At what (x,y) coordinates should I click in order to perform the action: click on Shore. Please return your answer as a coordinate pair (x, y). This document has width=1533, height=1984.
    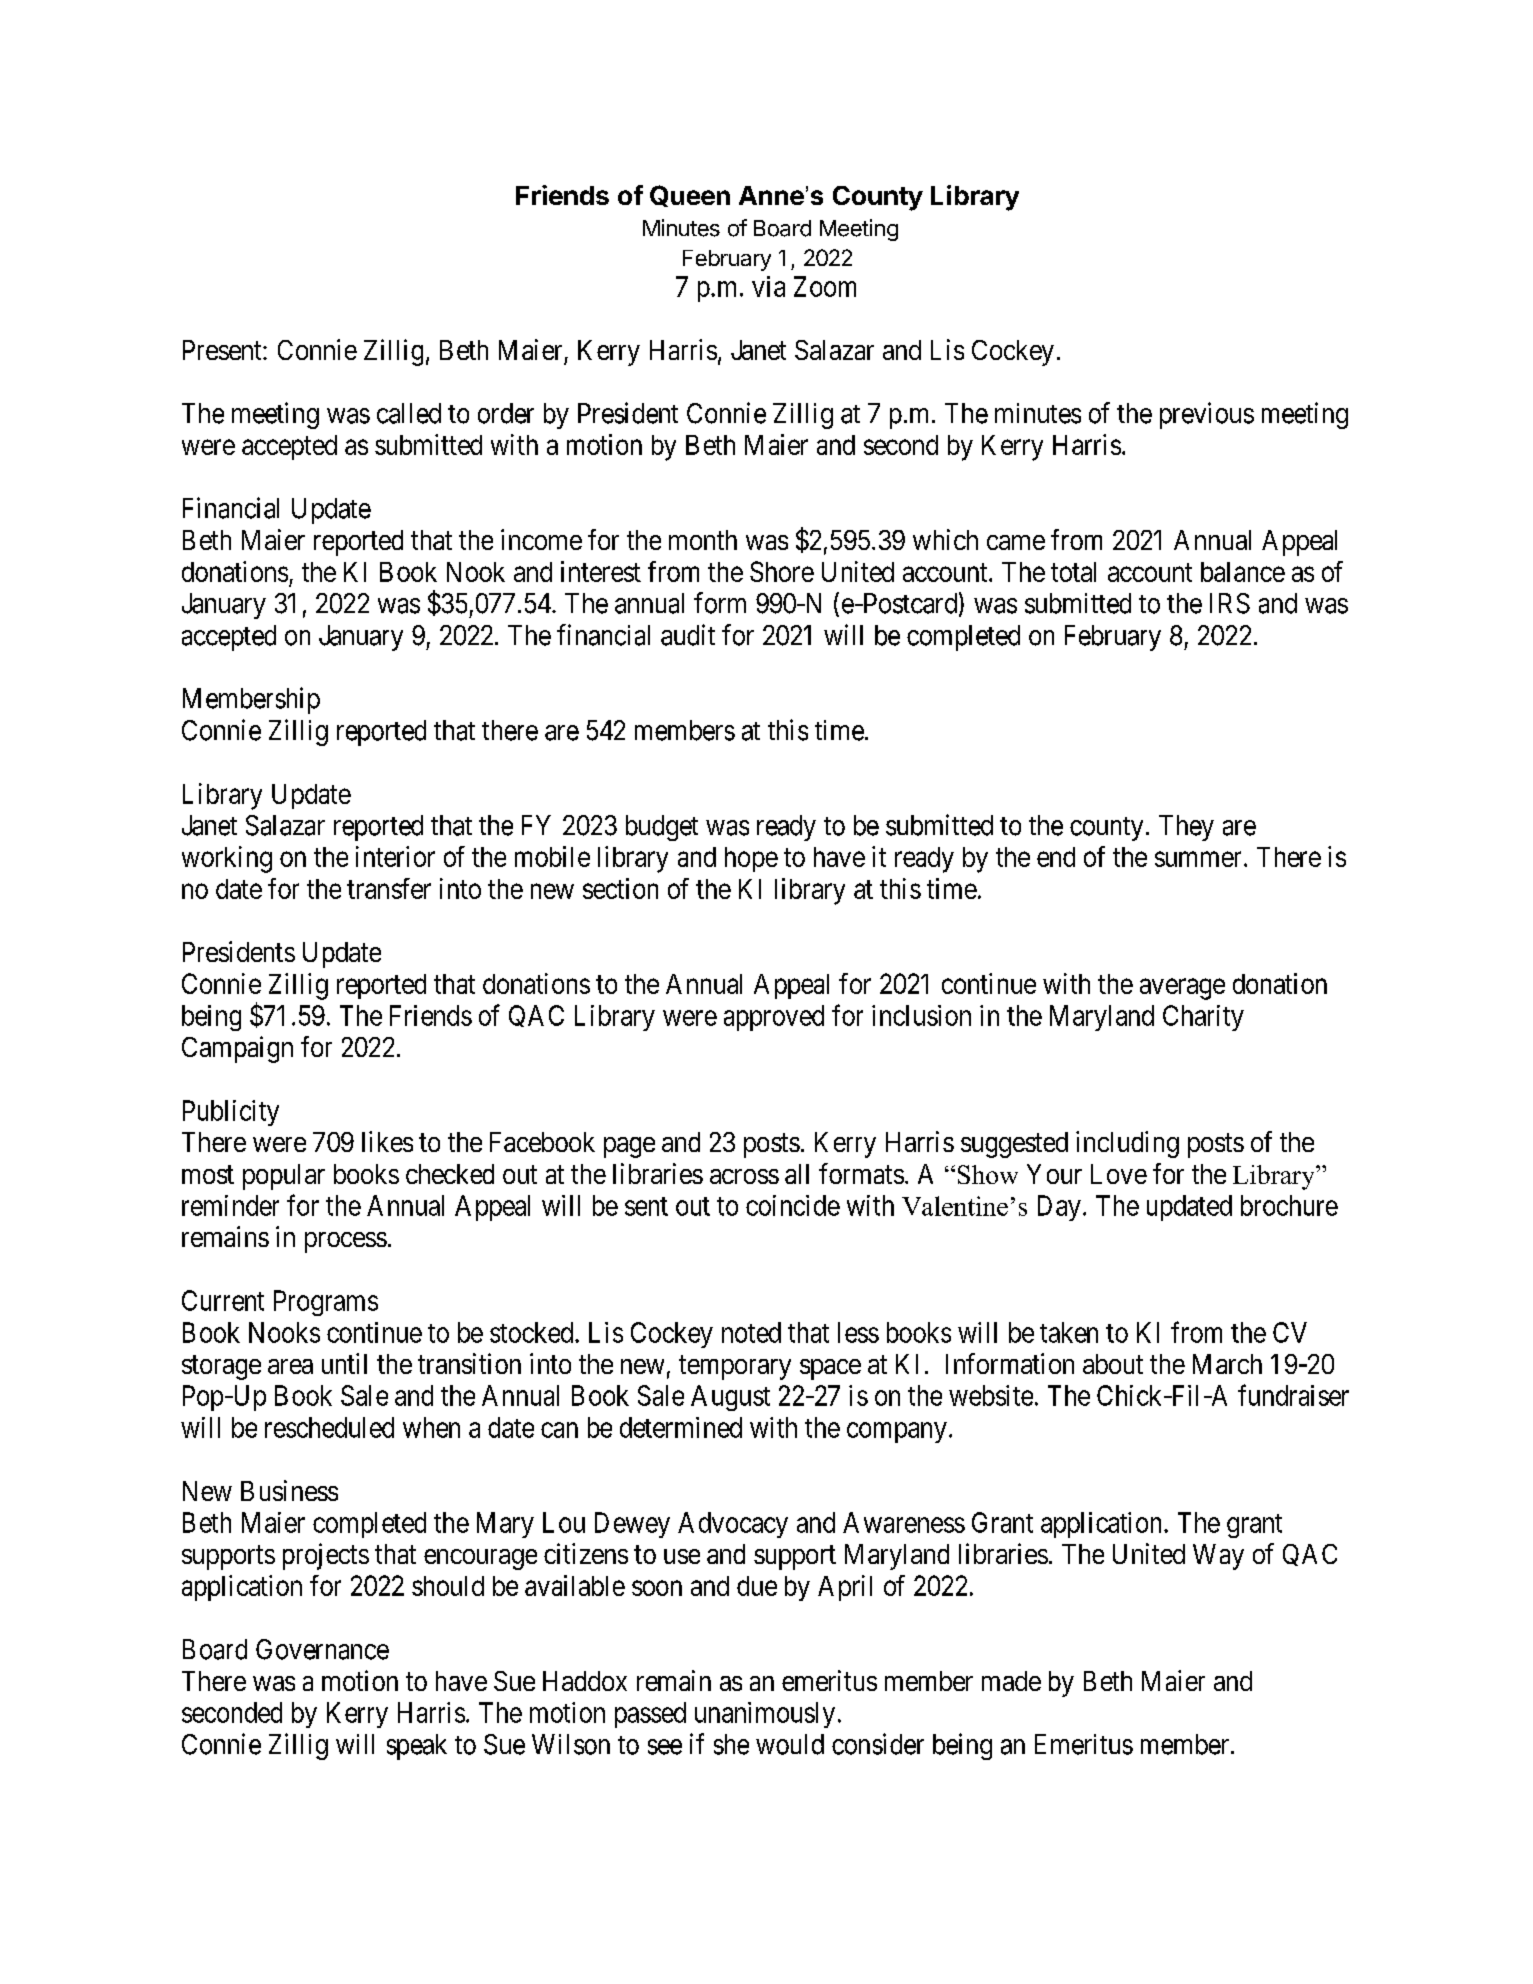
    Looking at the image, I should click on (782, 571).
